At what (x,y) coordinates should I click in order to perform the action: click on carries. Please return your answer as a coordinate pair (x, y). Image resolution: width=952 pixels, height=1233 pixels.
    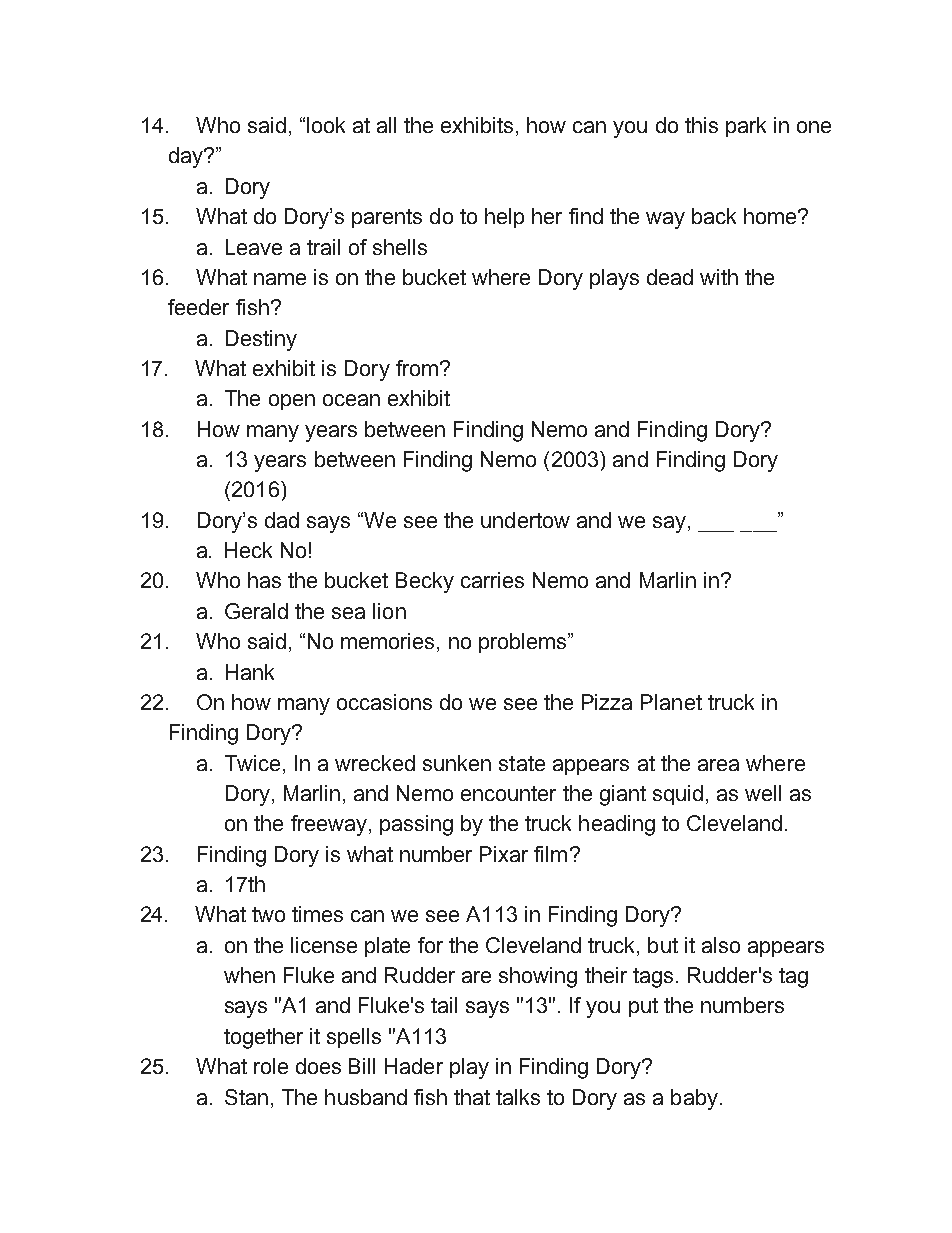
    Looking at the image, I should click on (492, 580).
